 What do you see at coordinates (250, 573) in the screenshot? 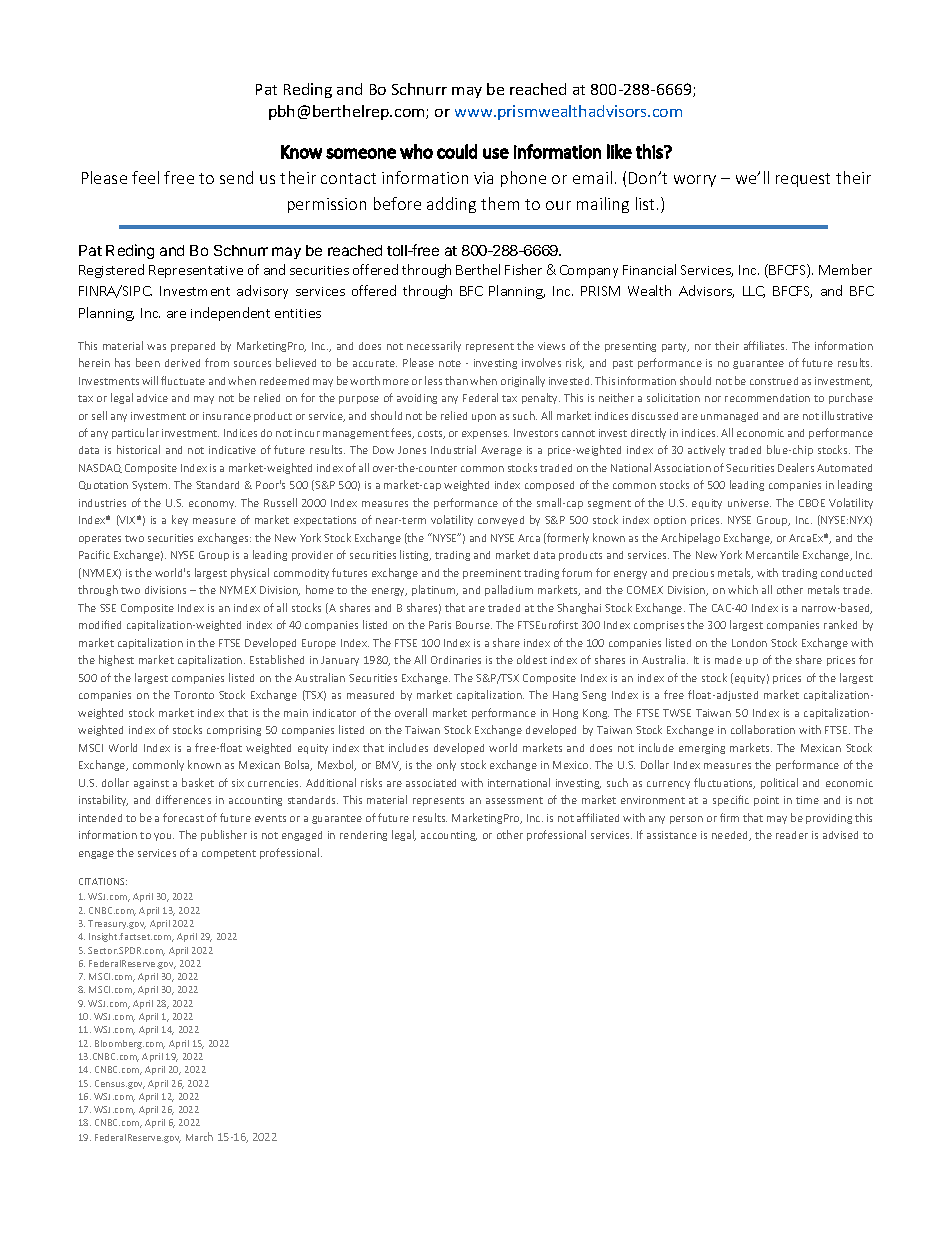
I see `physical` at bounding box center [250, 573].
